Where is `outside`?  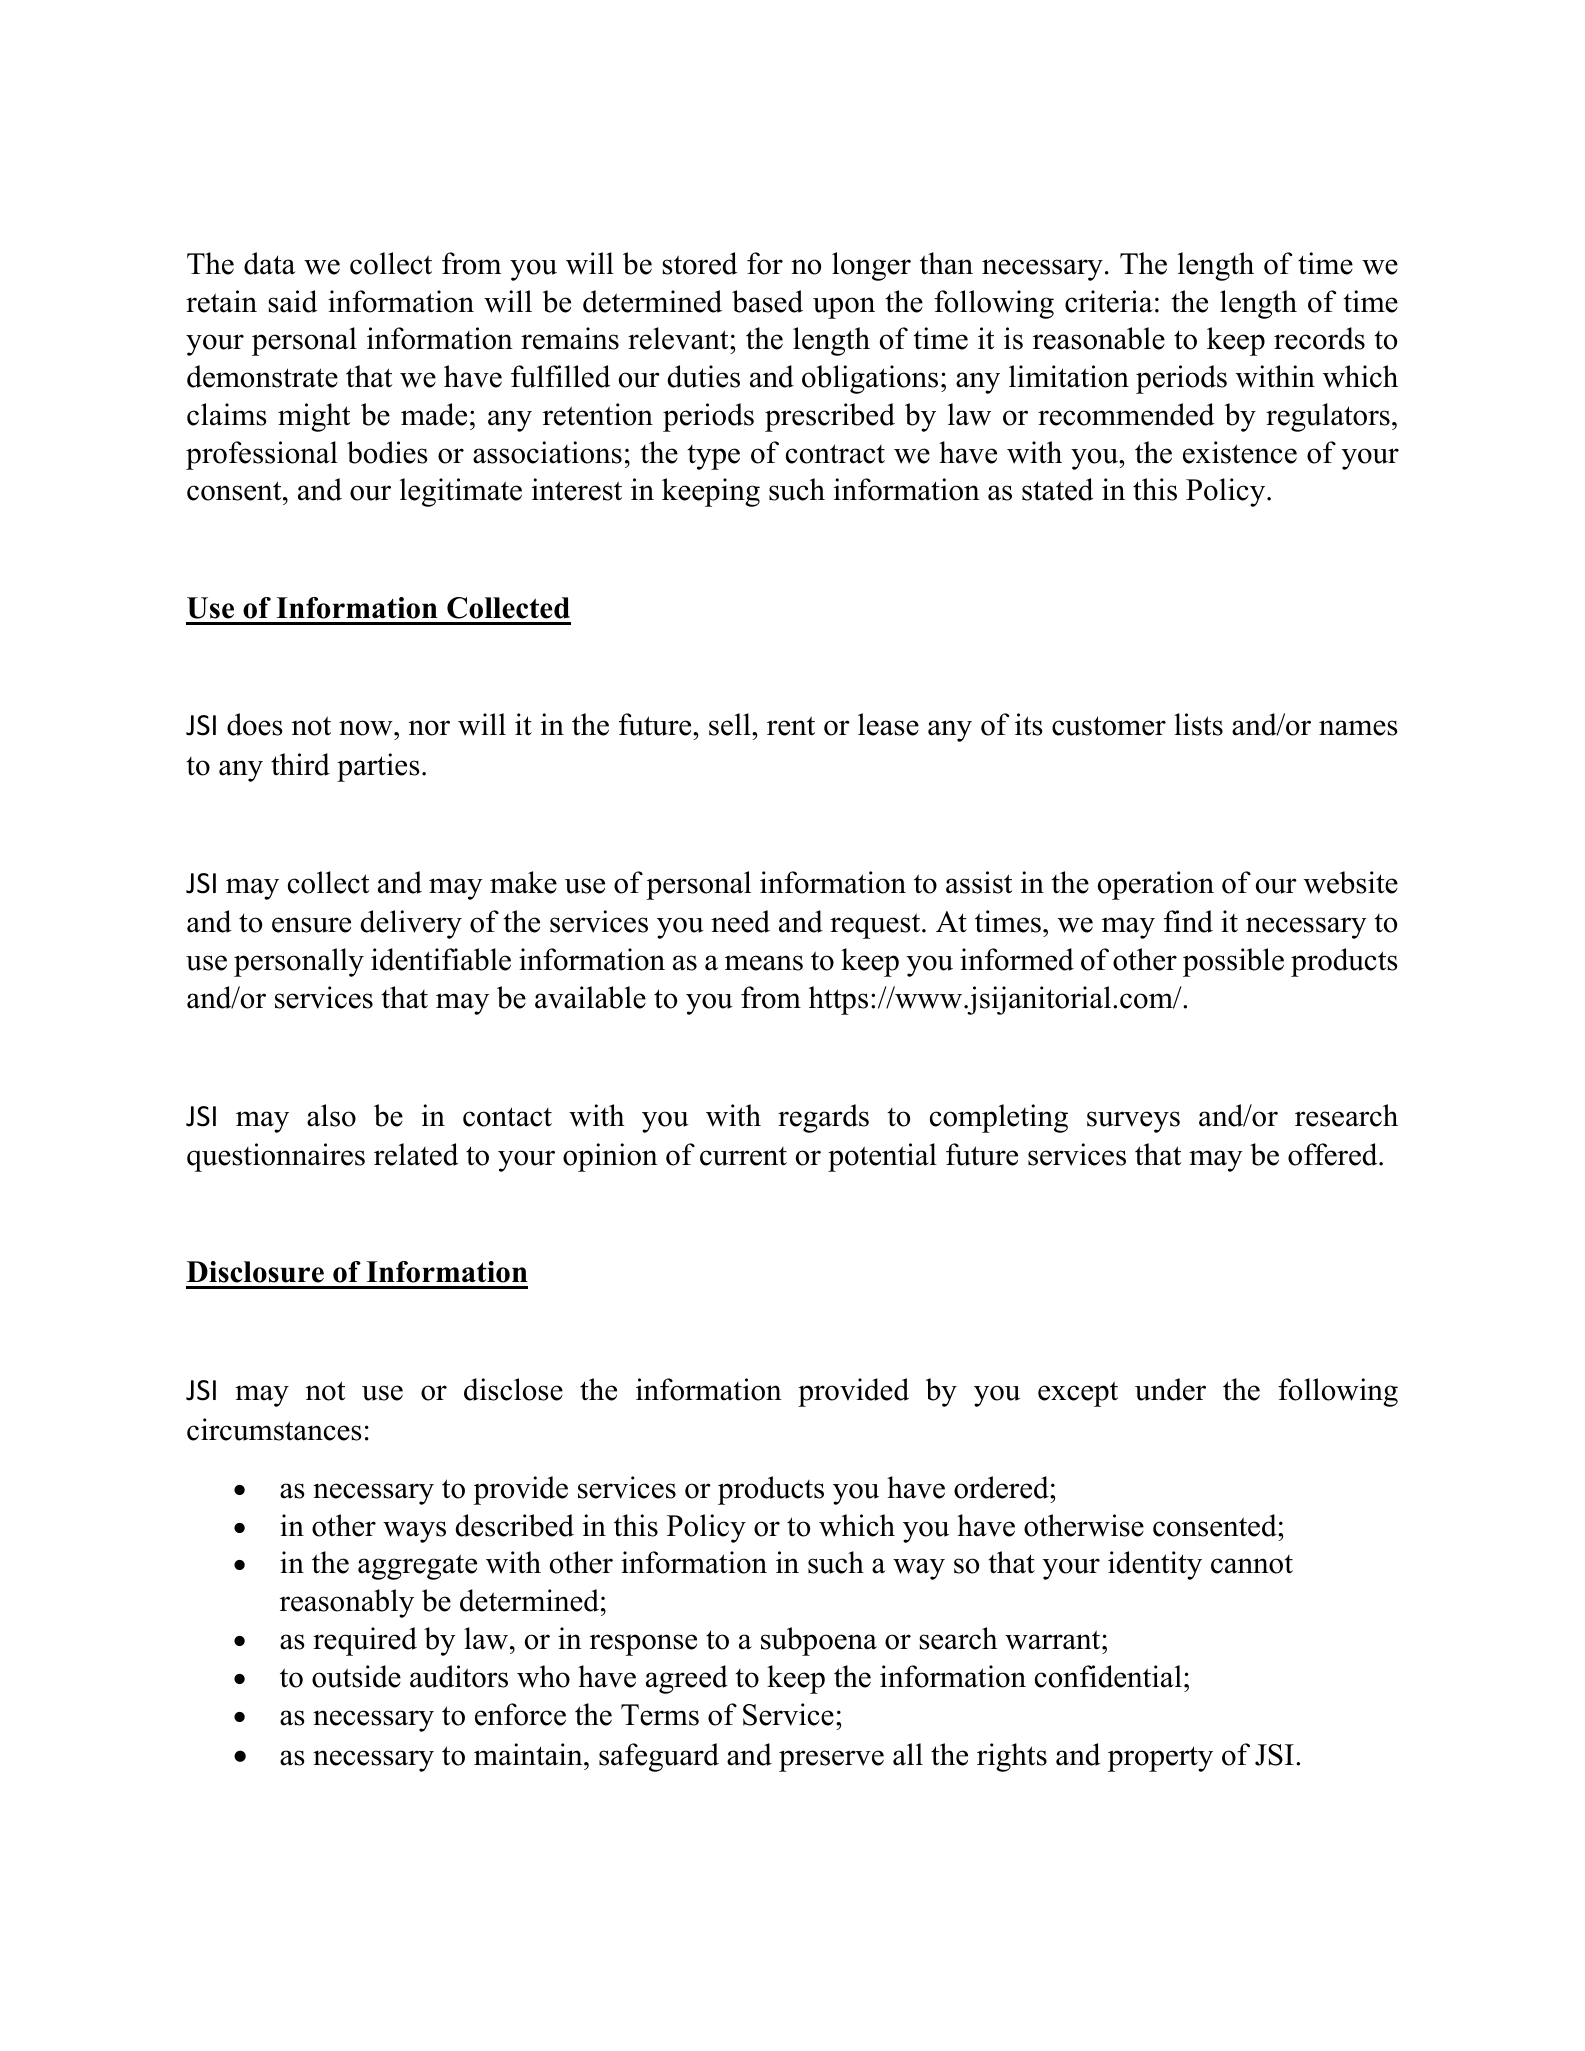
outside is located at coordinates (356, 1676).
